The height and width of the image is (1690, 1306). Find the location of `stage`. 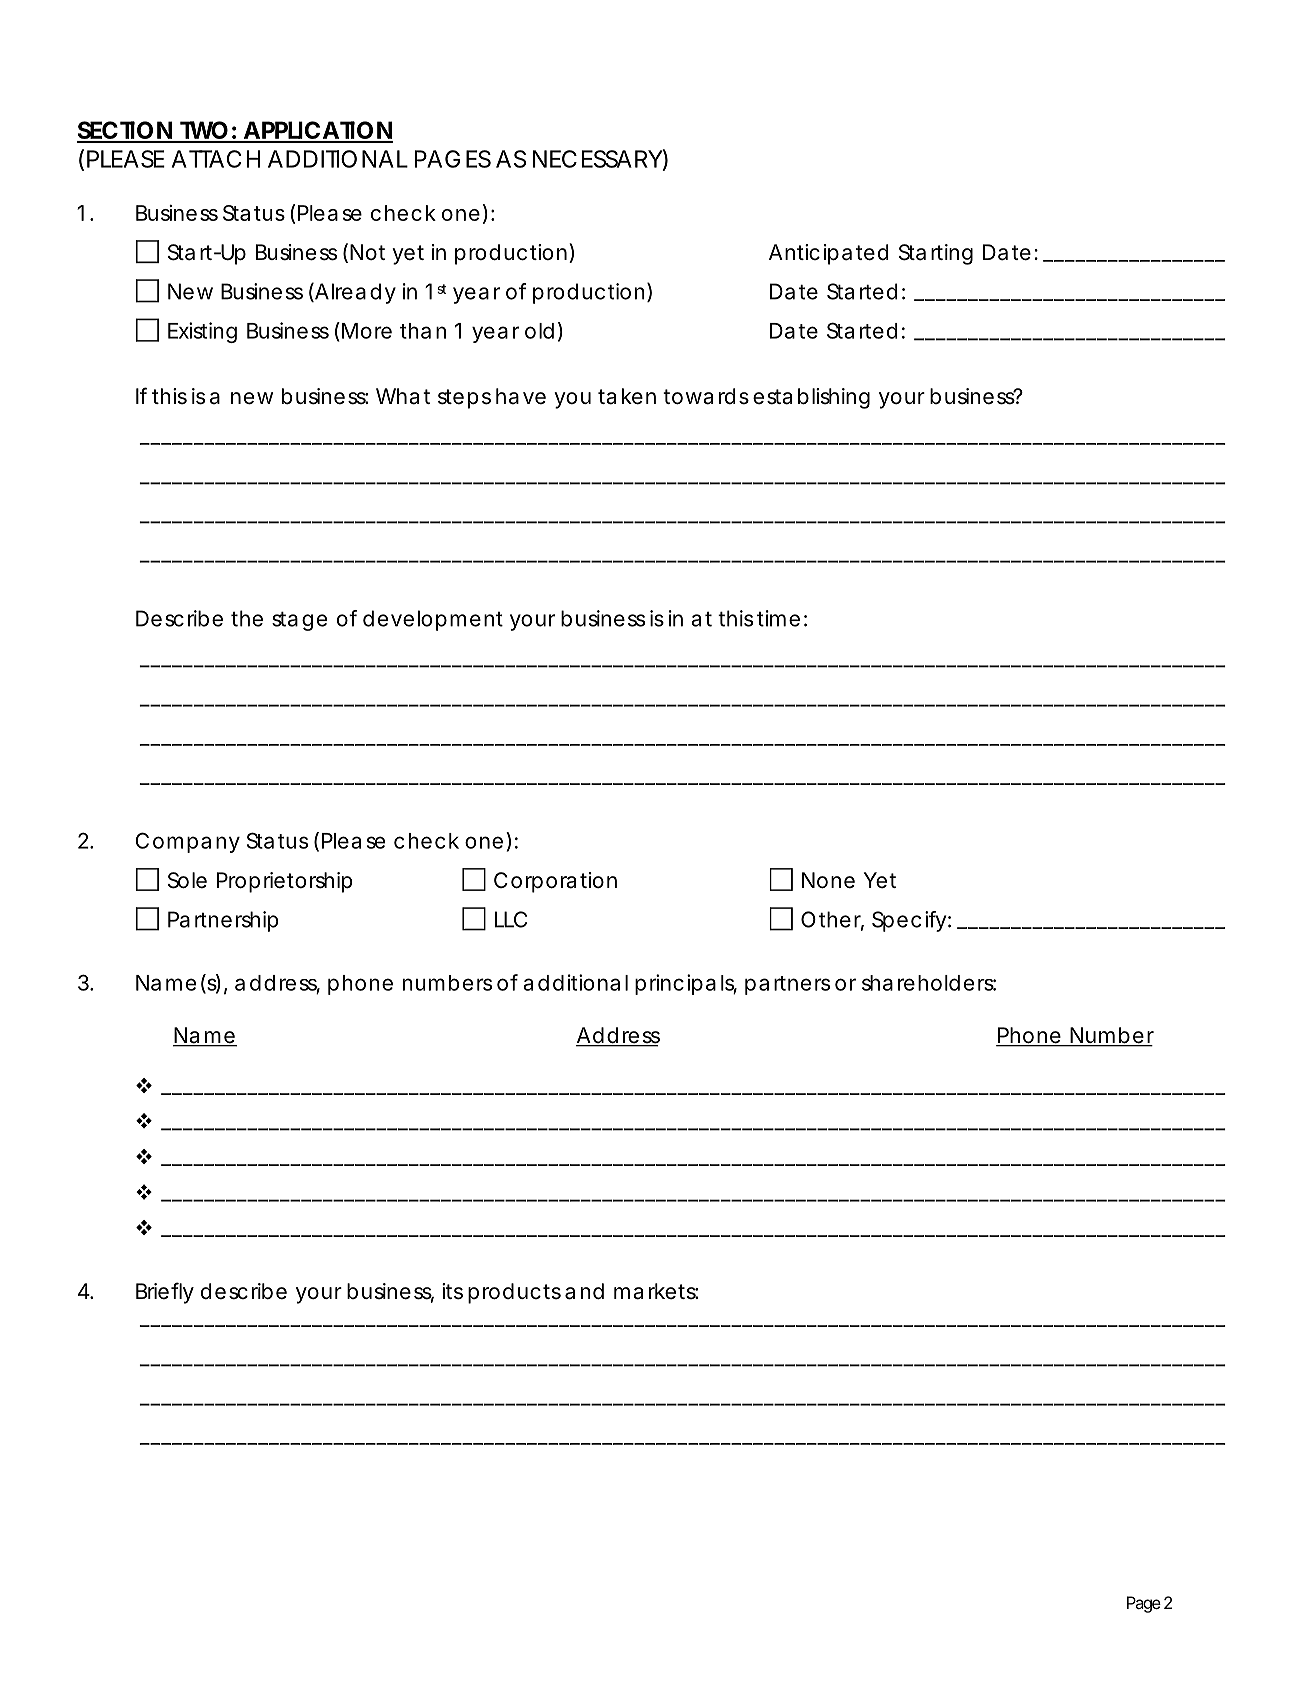

stage is located at coordinates (299, 621).
